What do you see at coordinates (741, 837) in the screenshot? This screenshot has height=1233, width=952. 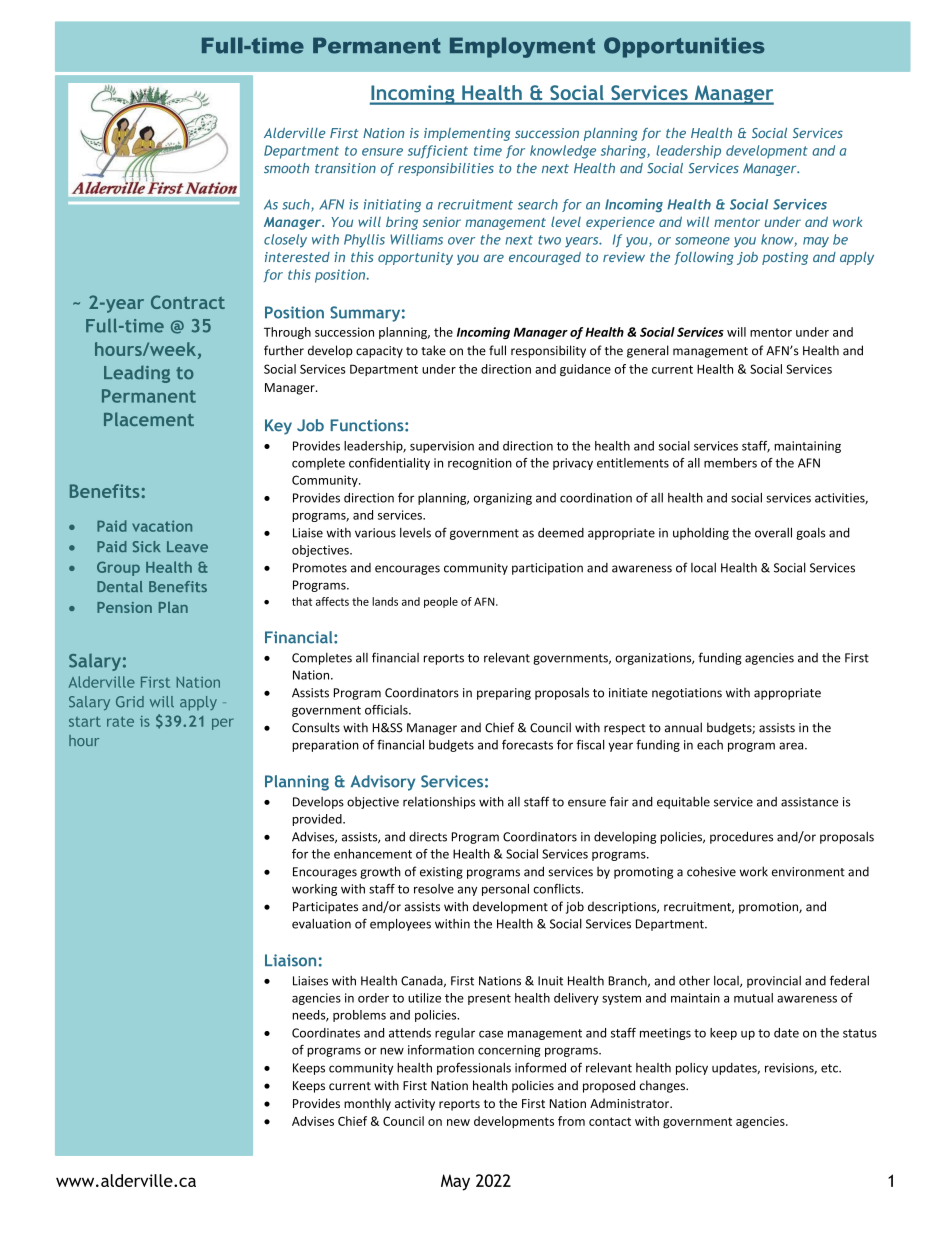 I see `procedures` at bounding box center [741, 837].
